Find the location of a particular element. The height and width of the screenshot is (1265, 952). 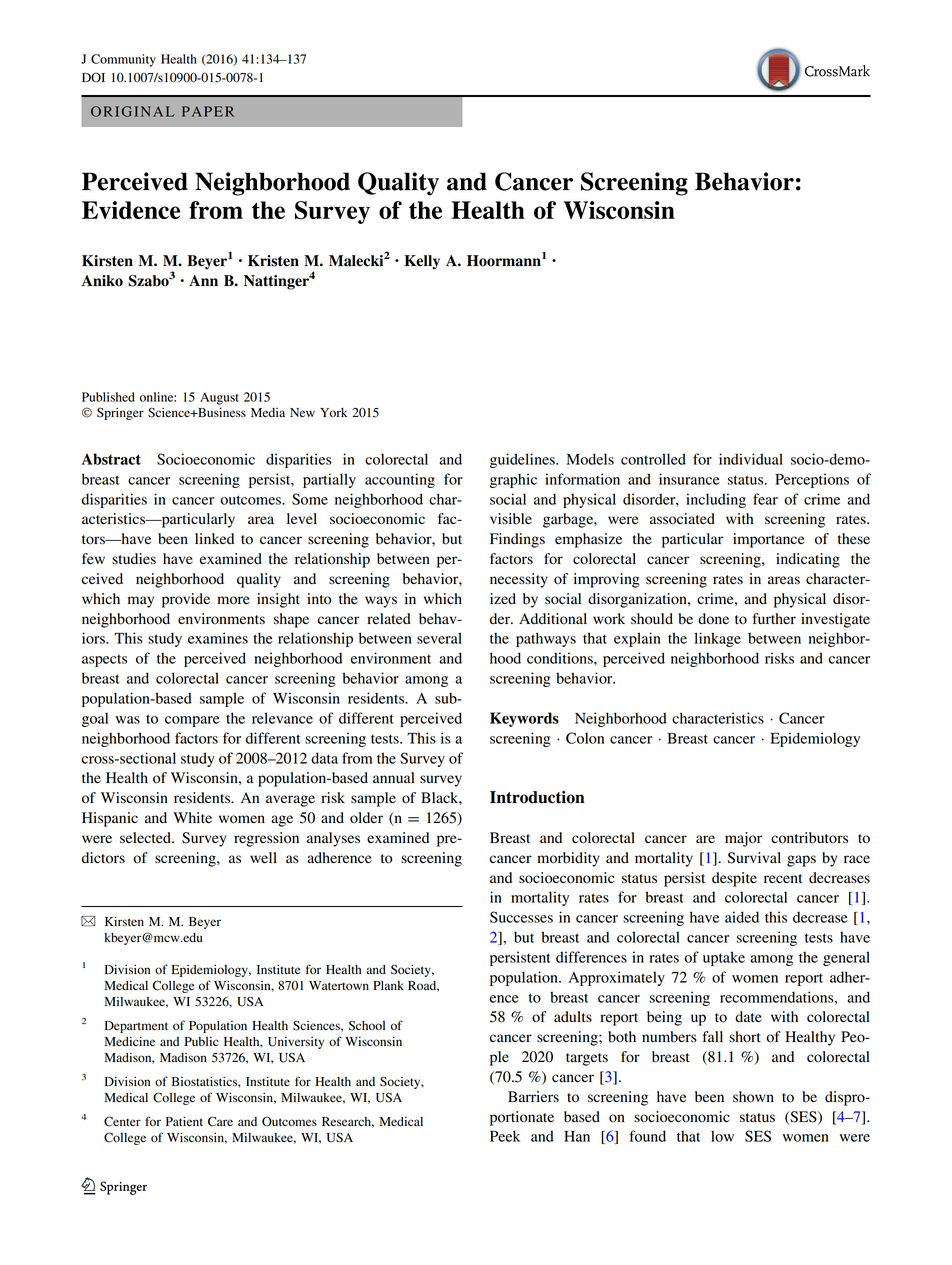

annual is located at coordinates (394, 777).
